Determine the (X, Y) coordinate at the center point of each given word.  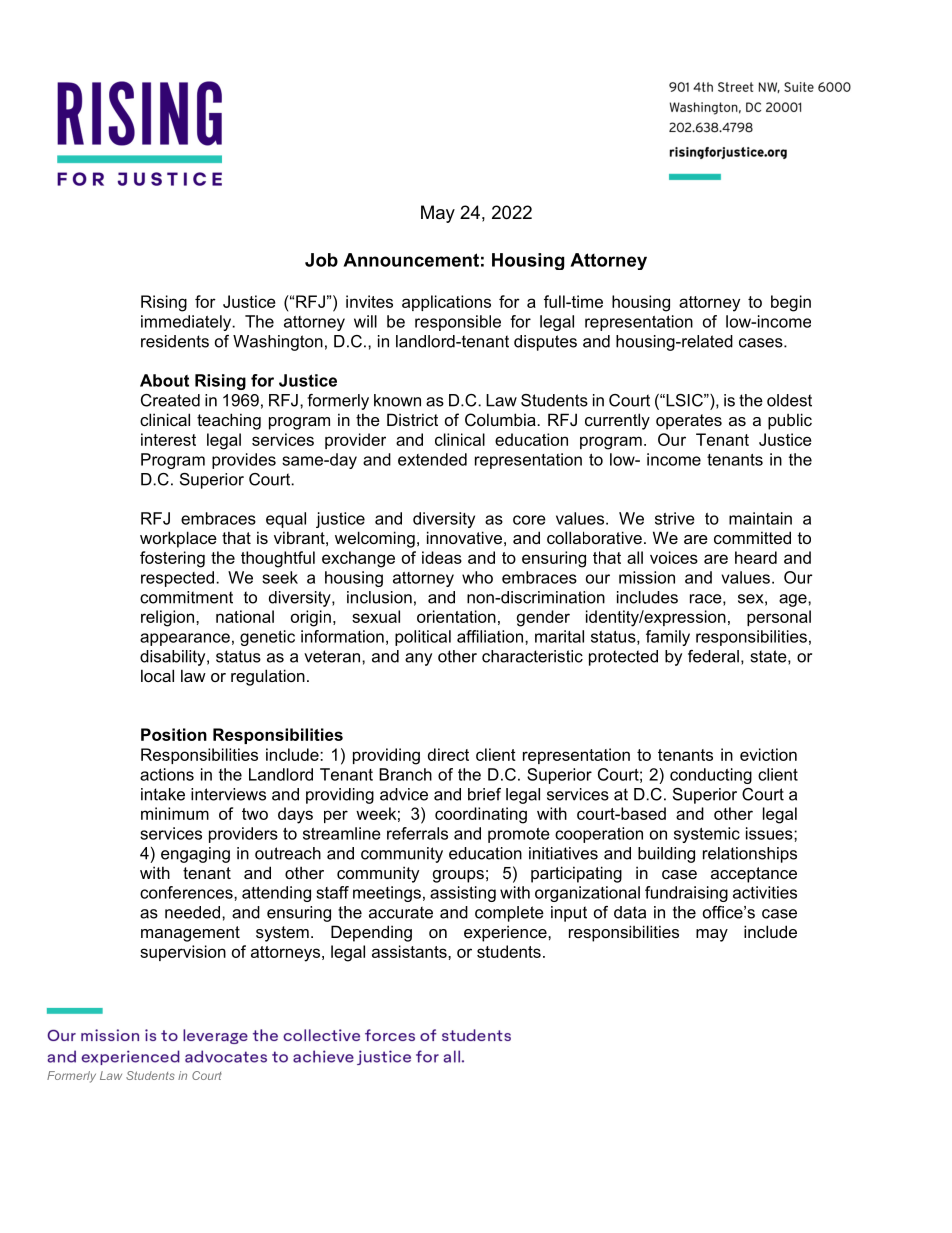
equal (286, 520)
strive (675, 518)
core (529, 520)
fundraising (686, 894)
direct (448, 754)
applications (446, 303)
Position (174, 734)
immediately (187, 323)
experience (506, 933)
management (190, 934)
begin (791, 303)
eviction (768, 754)
